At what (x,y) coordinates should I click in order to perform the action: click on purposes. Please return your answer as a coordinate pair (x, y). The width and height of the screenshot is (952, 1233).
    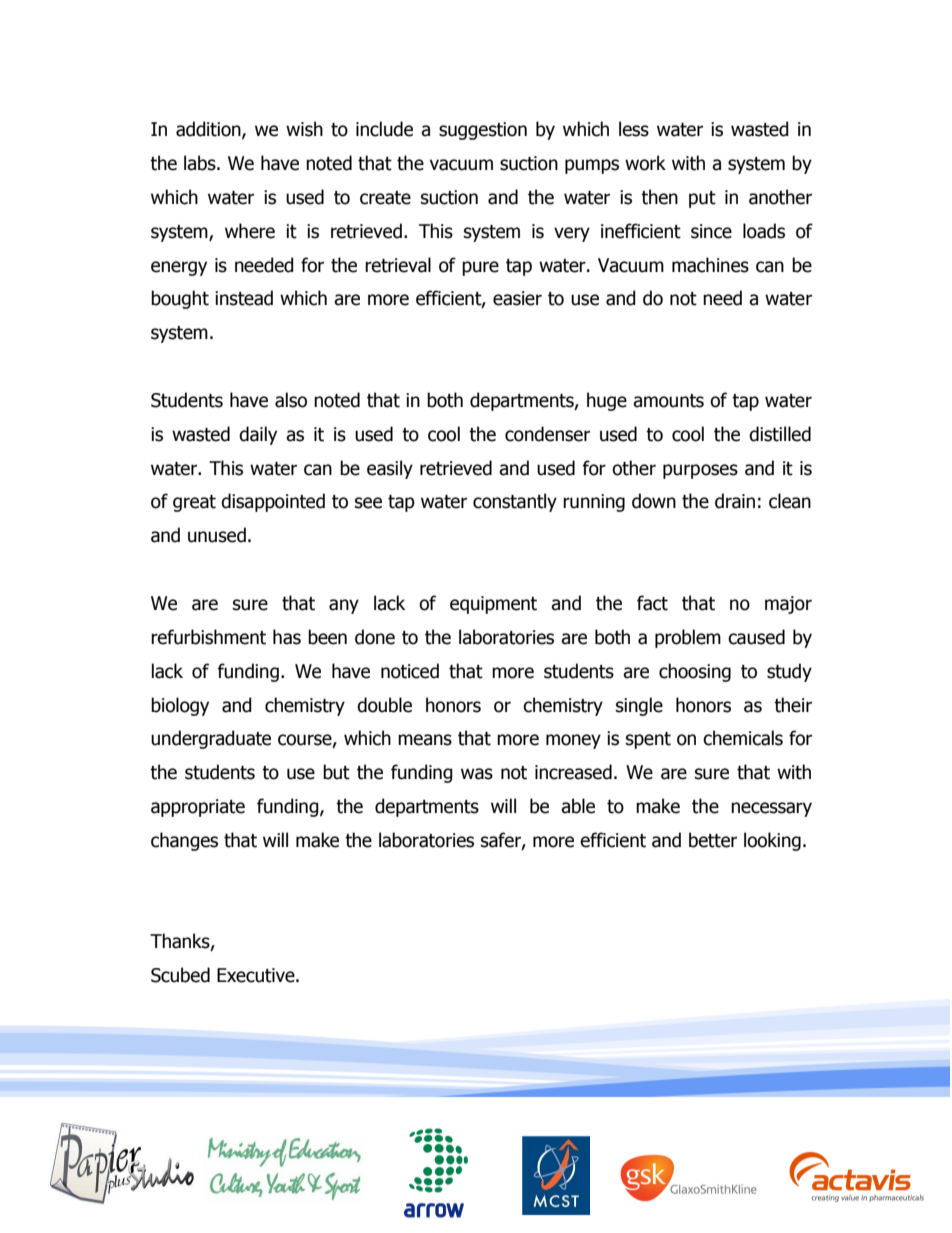
    Looking at the image, I should click on (700, 471).
